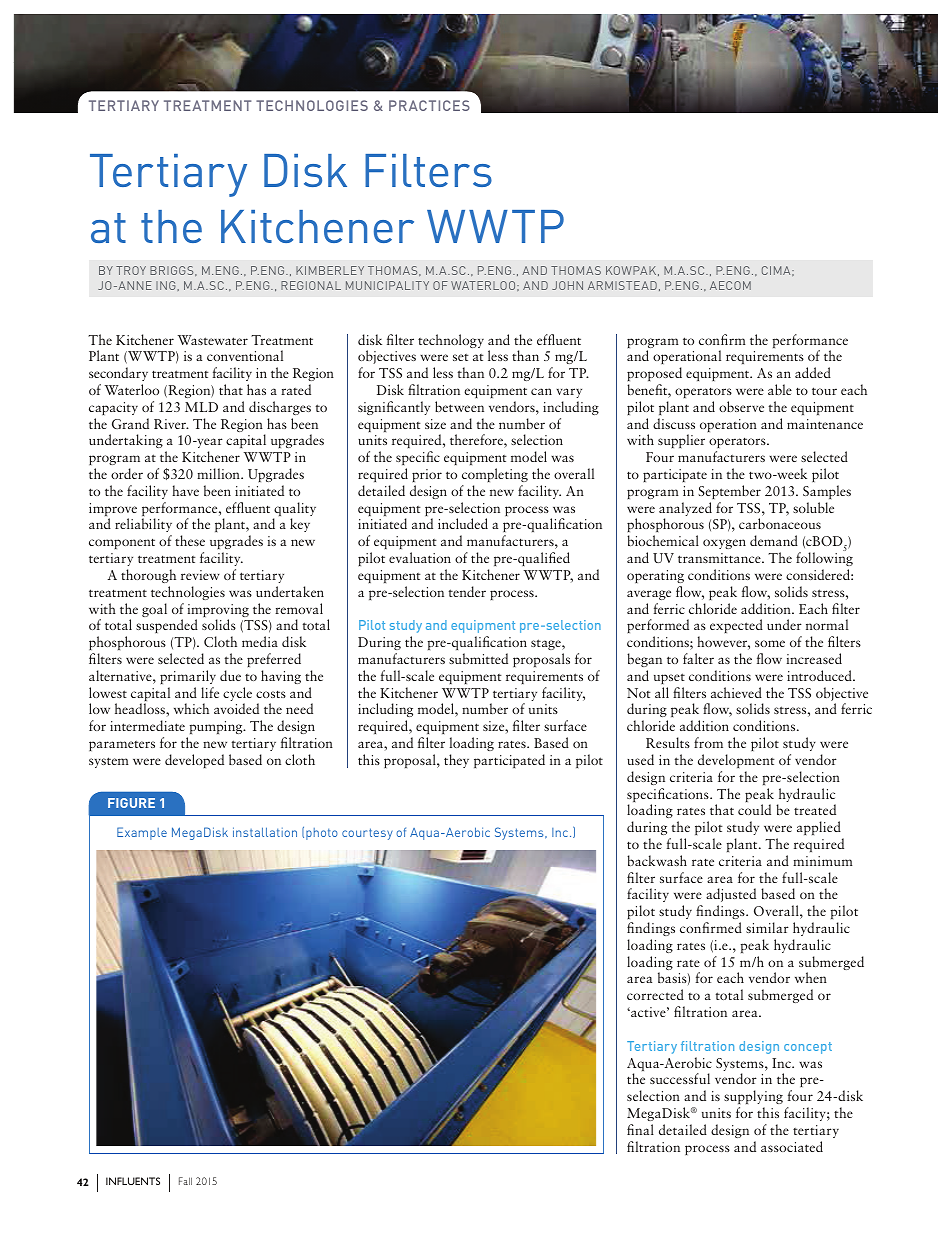 Image resolution: width=952 pixels, height=1233 pixels. What do you see at coordinates (456, 761) in the page?
I see `they` at bounding box center [456, 761].
